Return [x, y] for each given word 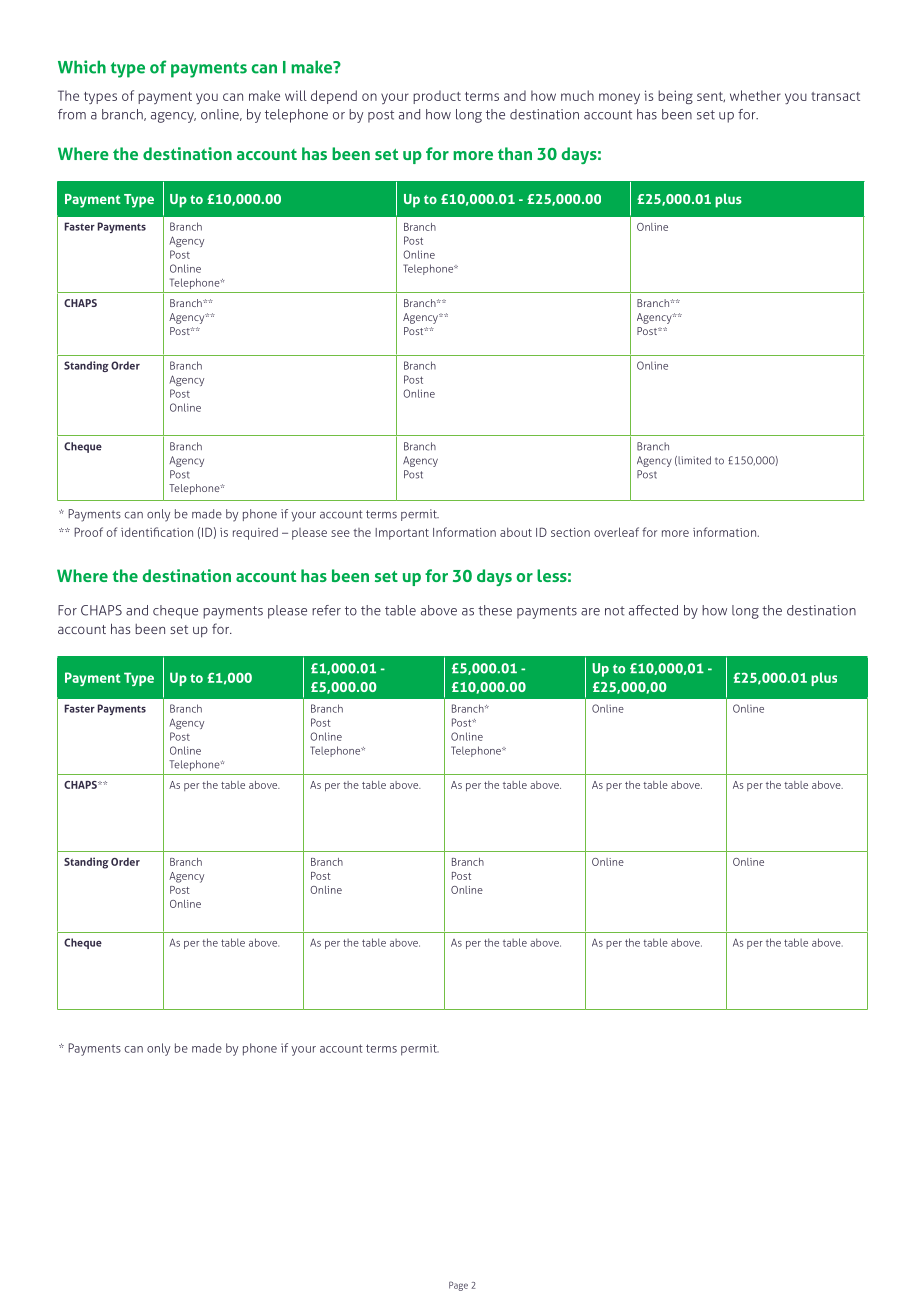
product [437, 97]
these [495, 610]
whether [755, 95]
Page [458, 1286]
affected [653, 610]
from [72, 114]
